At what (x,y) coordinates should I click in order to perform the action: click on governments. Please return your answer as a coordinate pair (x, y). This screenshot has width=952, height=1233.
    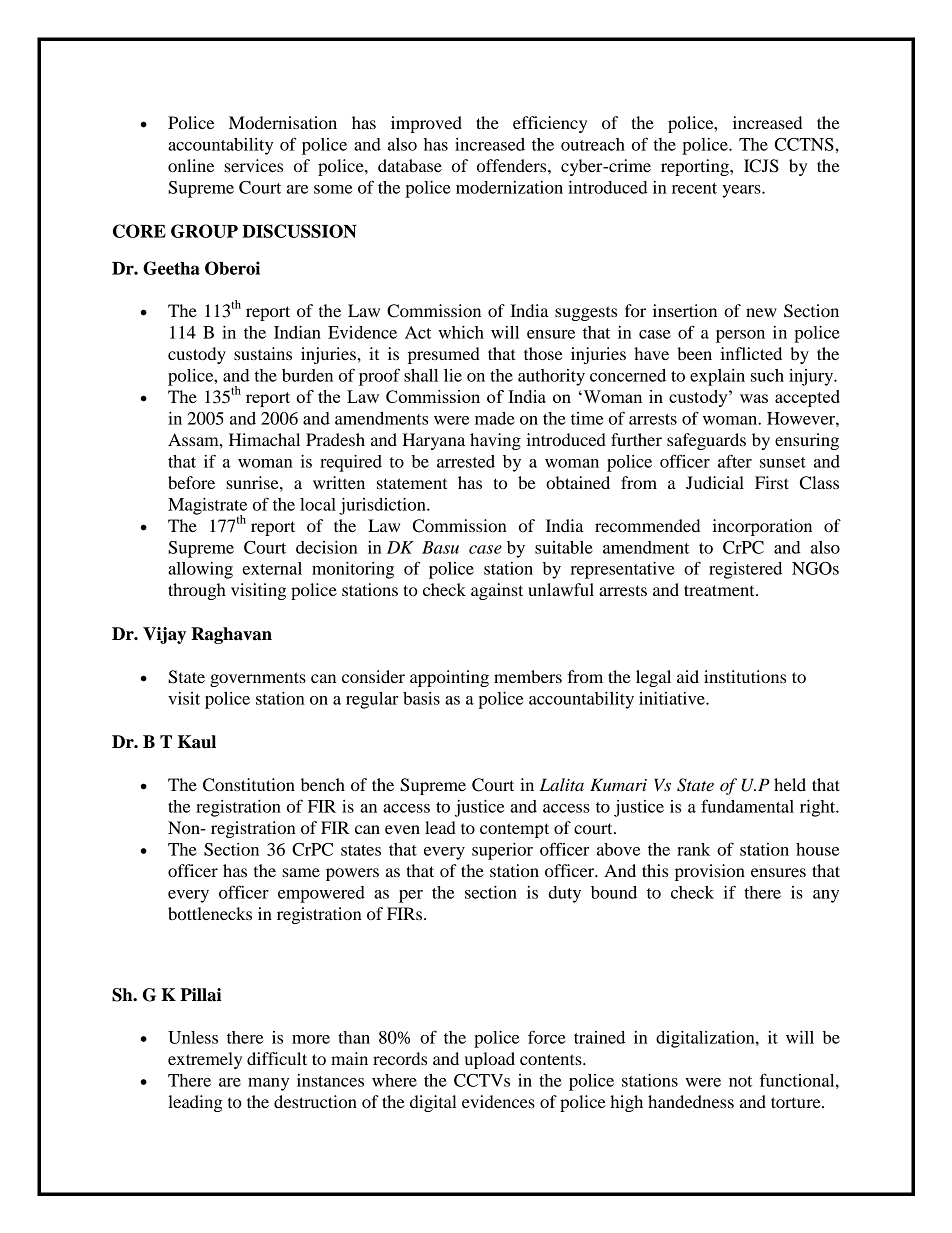
    Looking at the image, I should click on (258, 679).
